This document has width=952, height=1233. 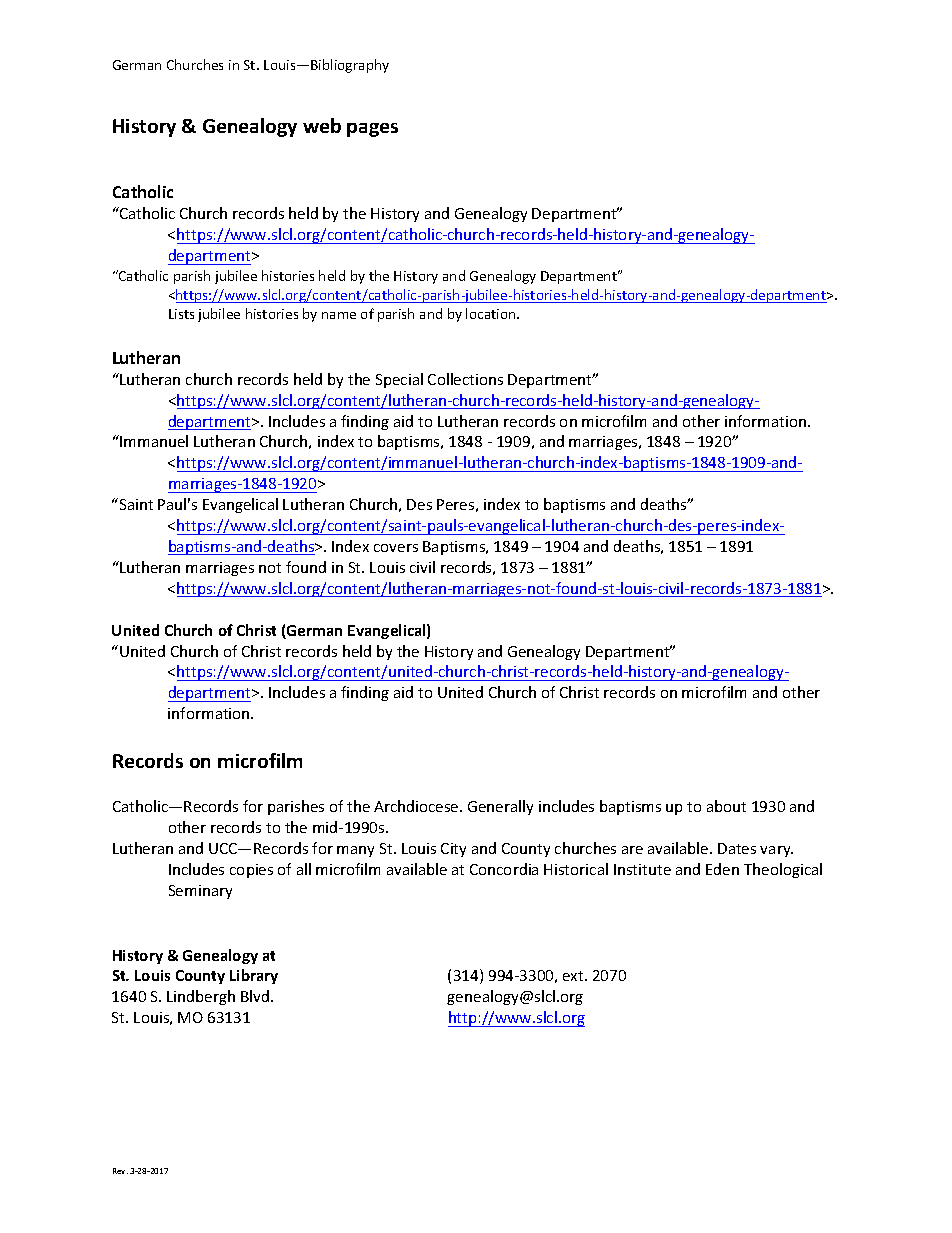 I want to click on Lists, so click(x=181, y=314).
